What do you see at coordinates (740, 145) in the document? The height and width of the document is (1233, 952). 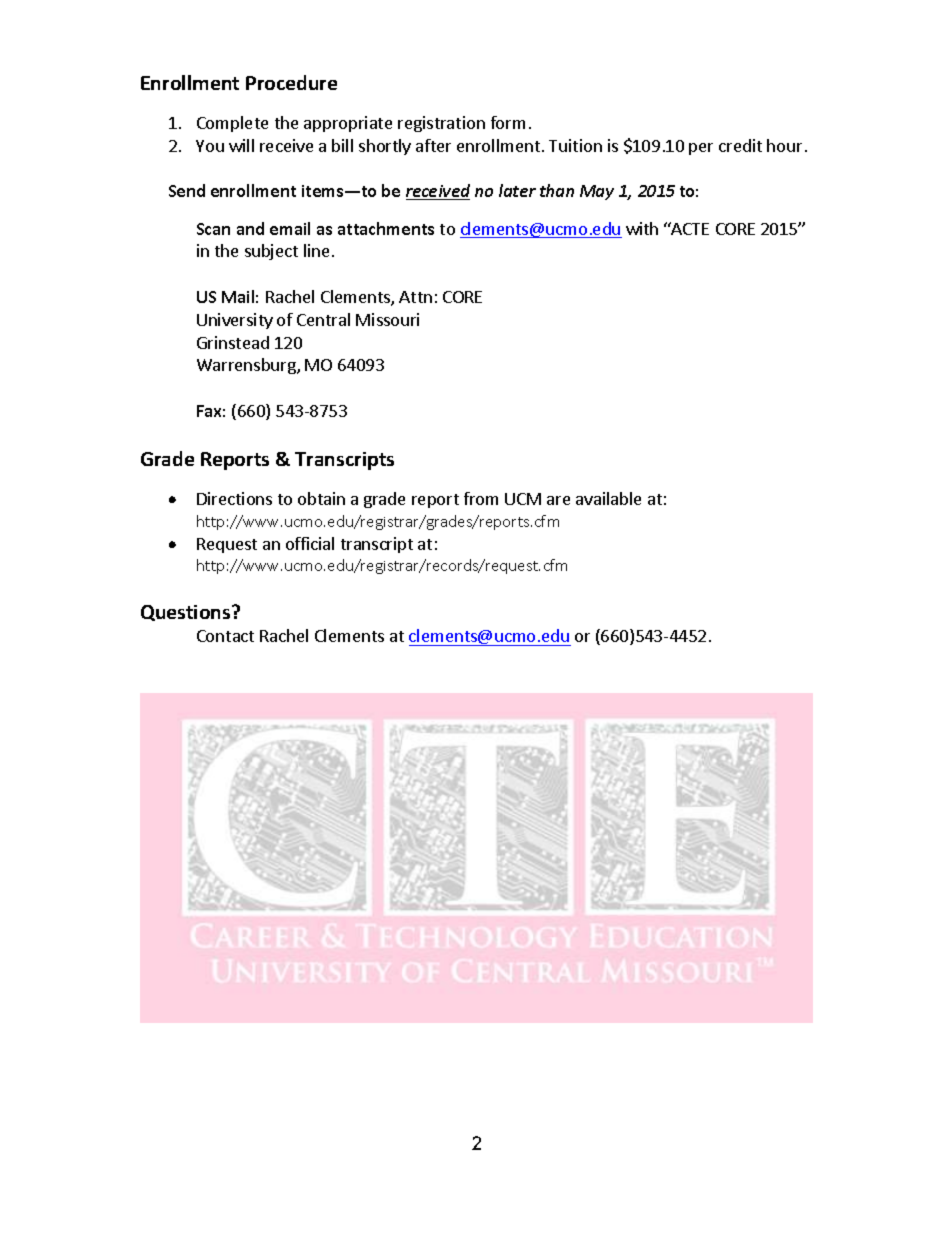 I see `credit` at bounding box center [740, 145].
